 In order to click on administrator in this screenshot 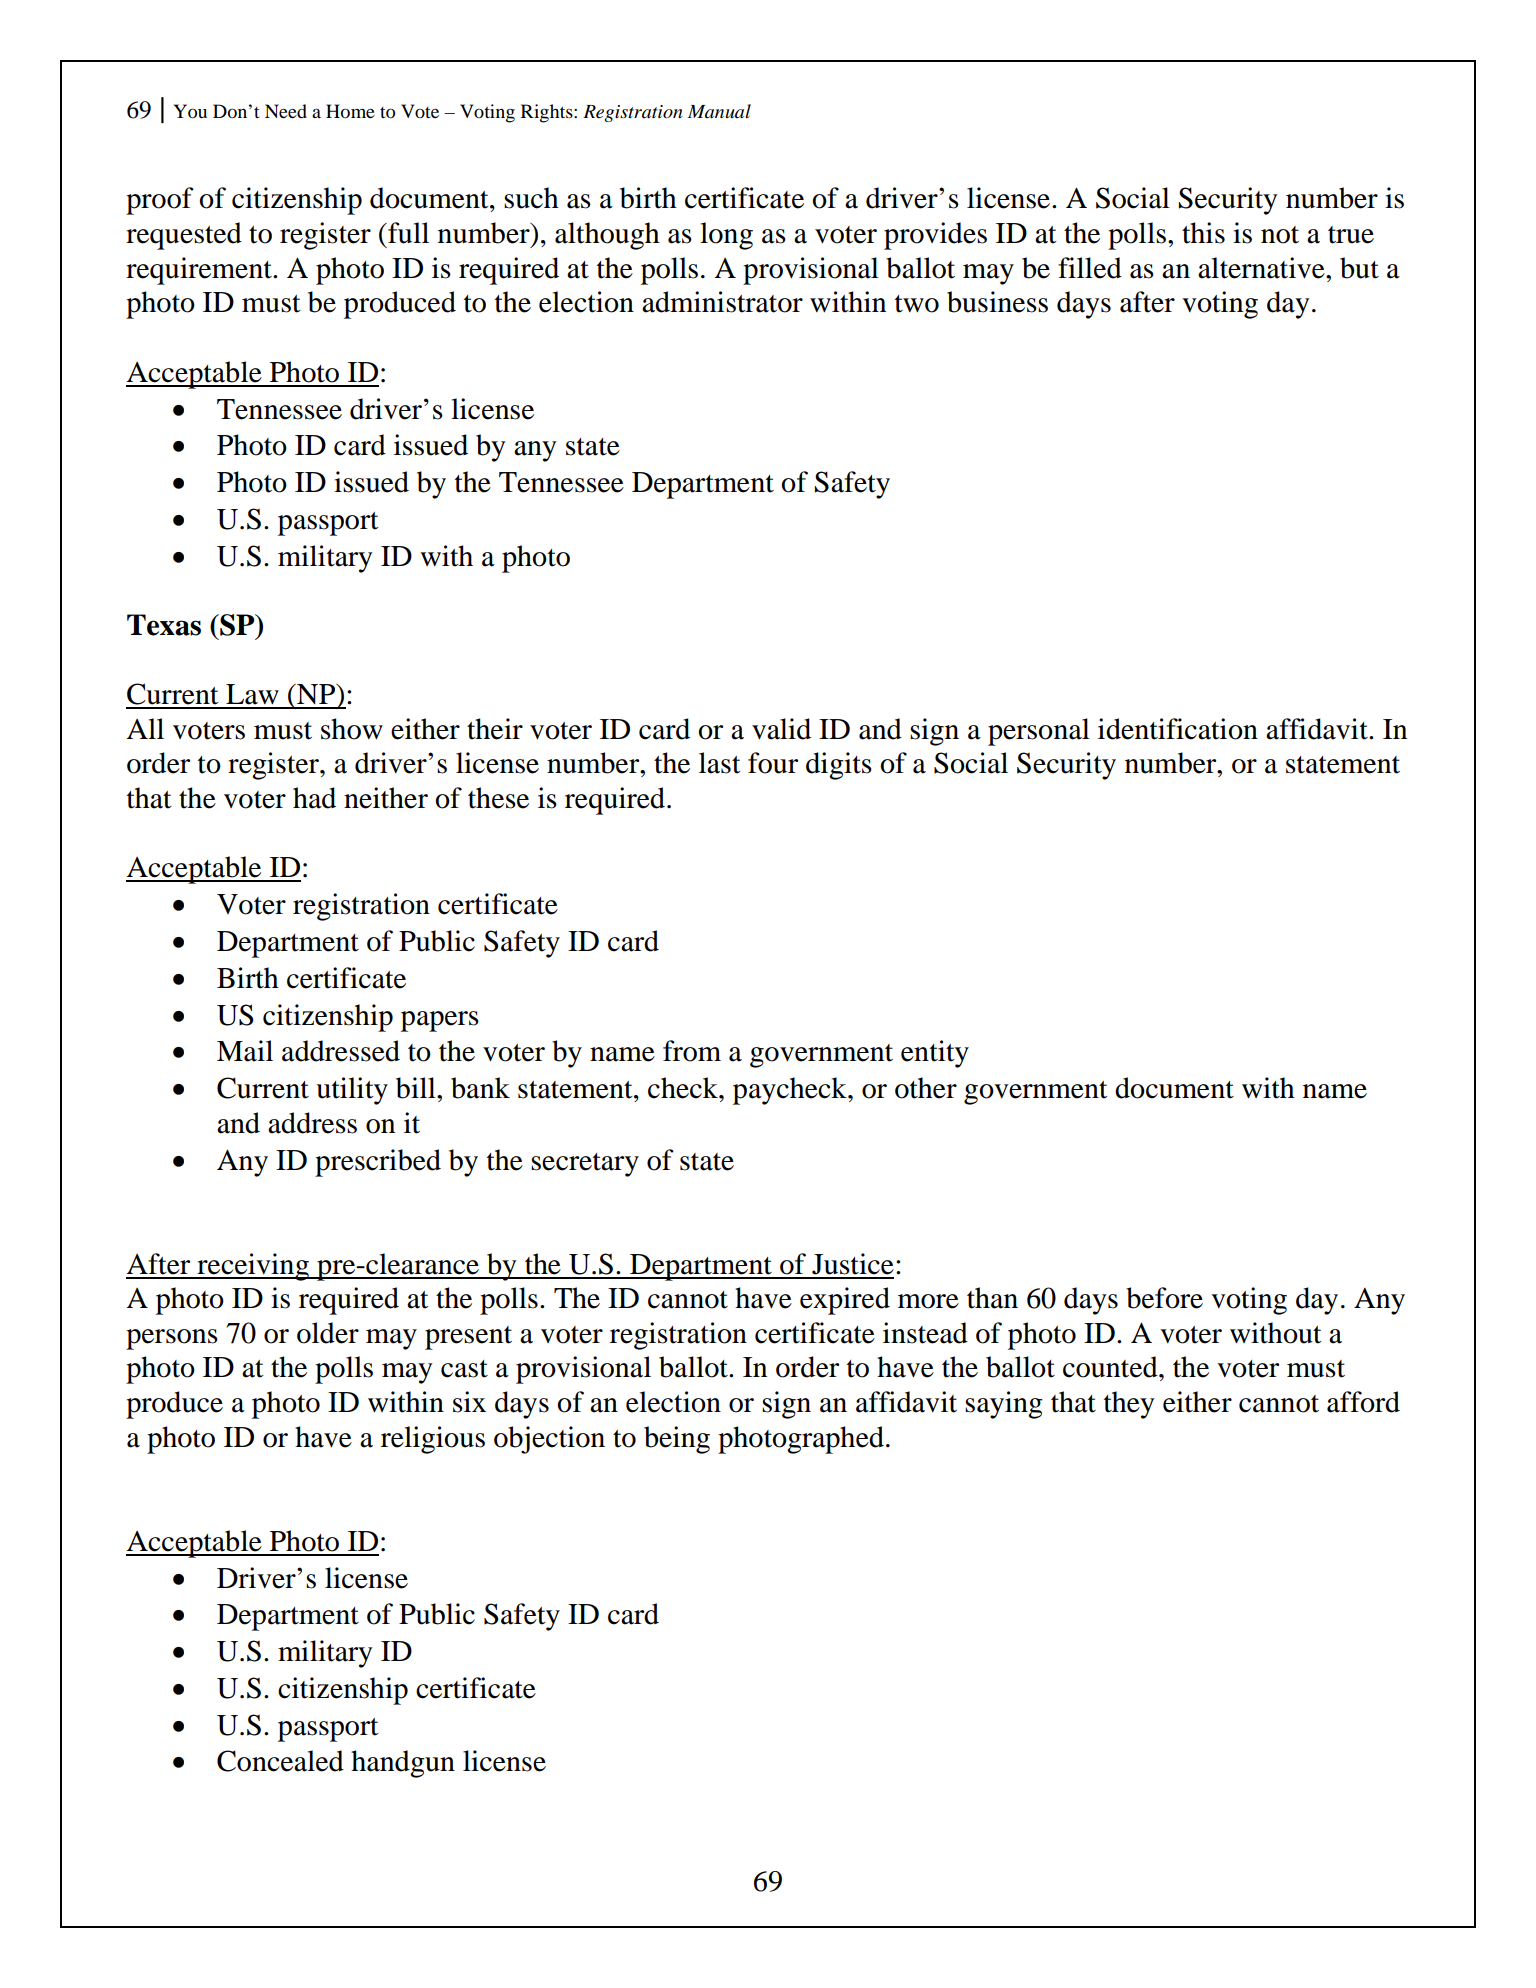, I will do `click(722, 302)`.
